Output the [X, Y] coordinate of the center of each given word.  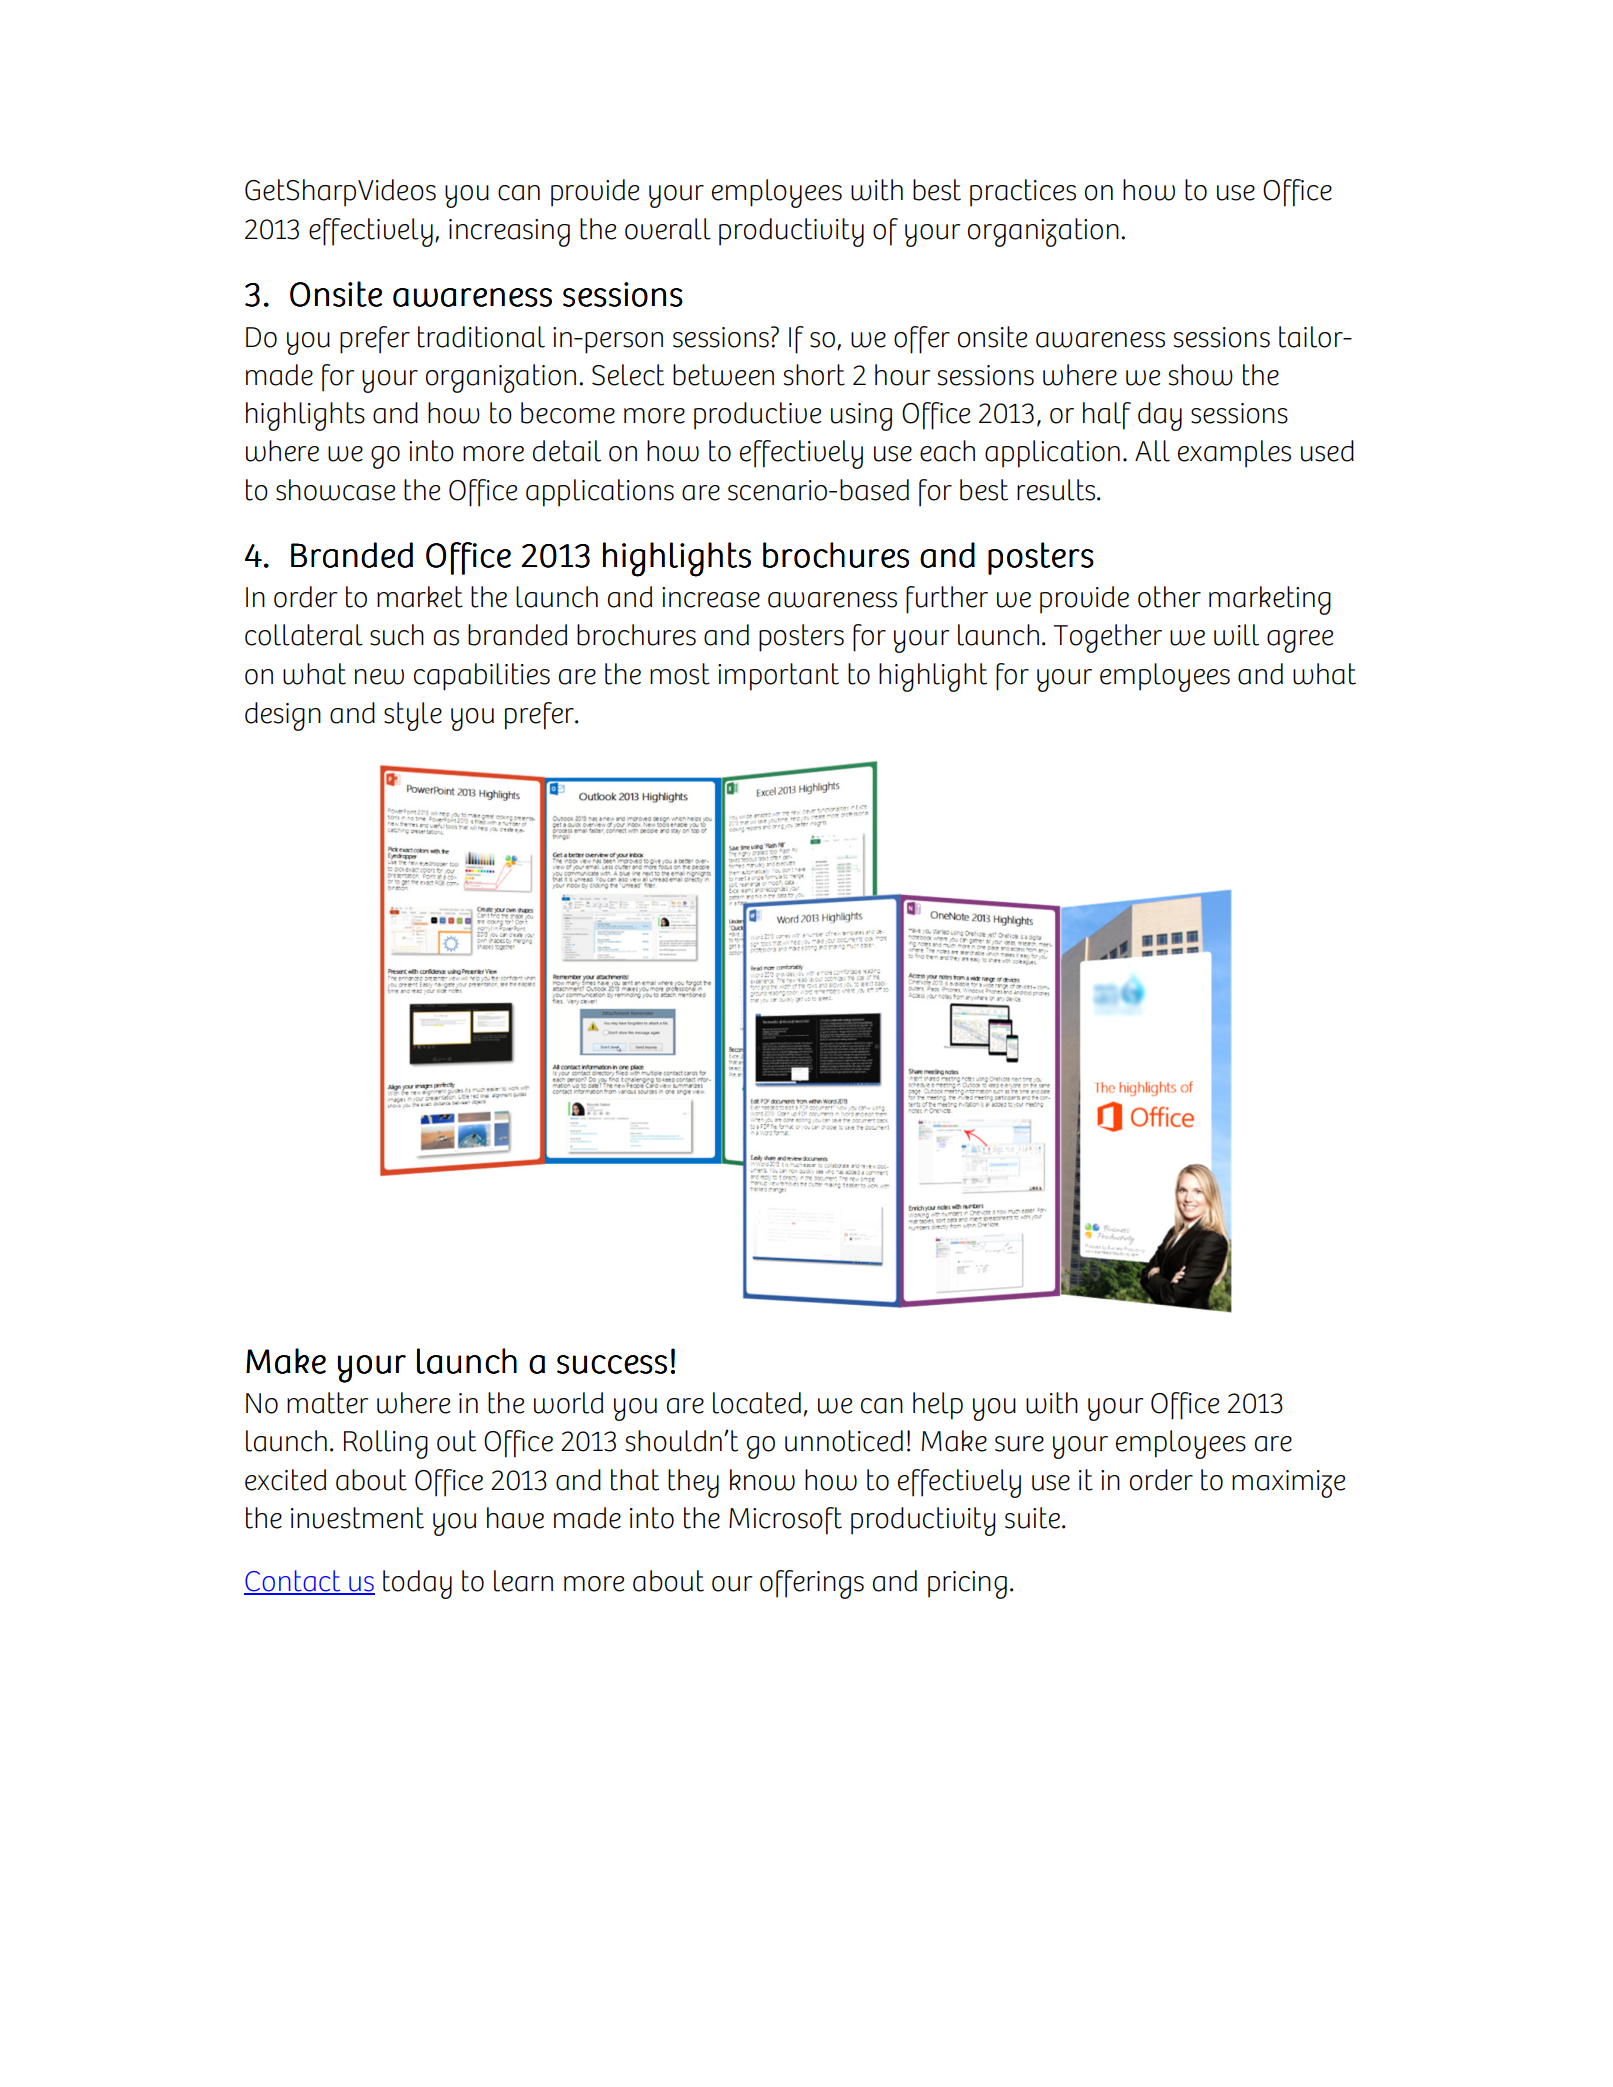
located [757, 1403]
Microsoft [785, 1521]
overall [668, 229]
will [1236, 635]
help [938, 1406]
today [417, 1584]
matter [327, 1403]
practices [1023, 193]
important [778, 677]
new [379, 677]
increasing [509, 233]
